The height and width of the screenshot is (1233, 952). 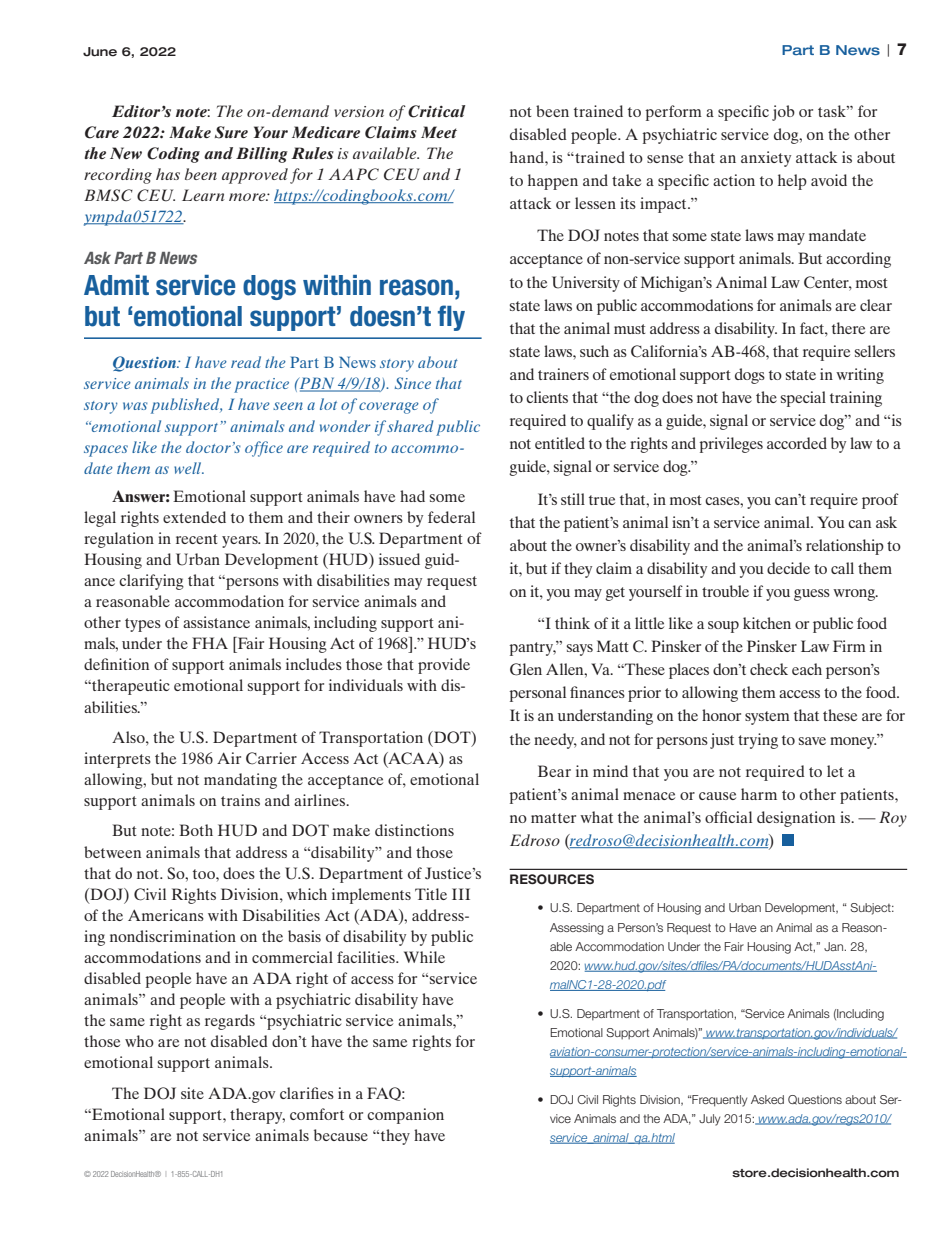 I want to click on guess, so click(x=812, y=595).
